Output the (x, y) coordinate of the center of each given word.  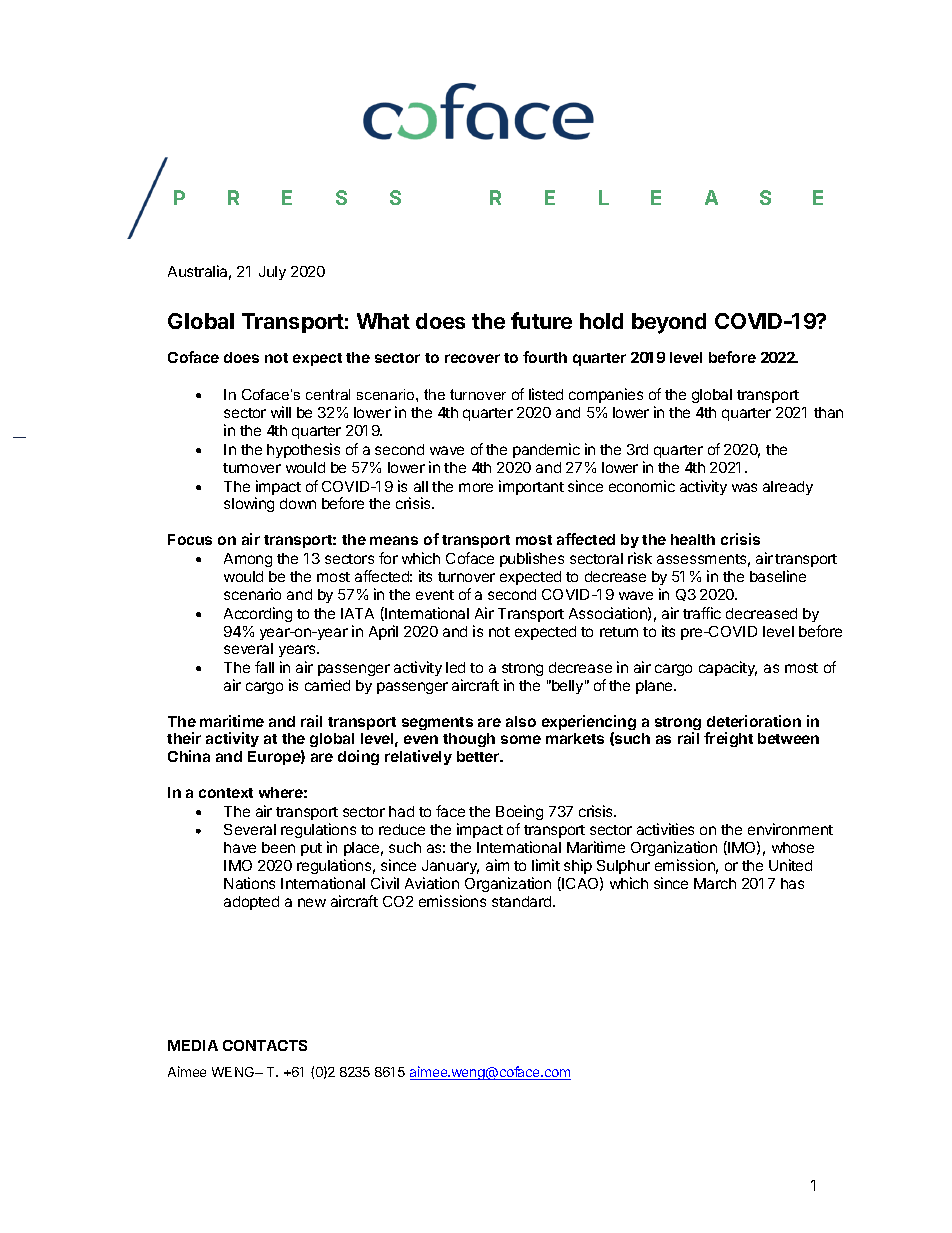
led (455, 667)
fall (264, 667)
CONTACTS (265, 1045)
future (541, 320)
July (272, 273)
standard (523, 901)
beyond (669, 323)
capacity (728, 668)
